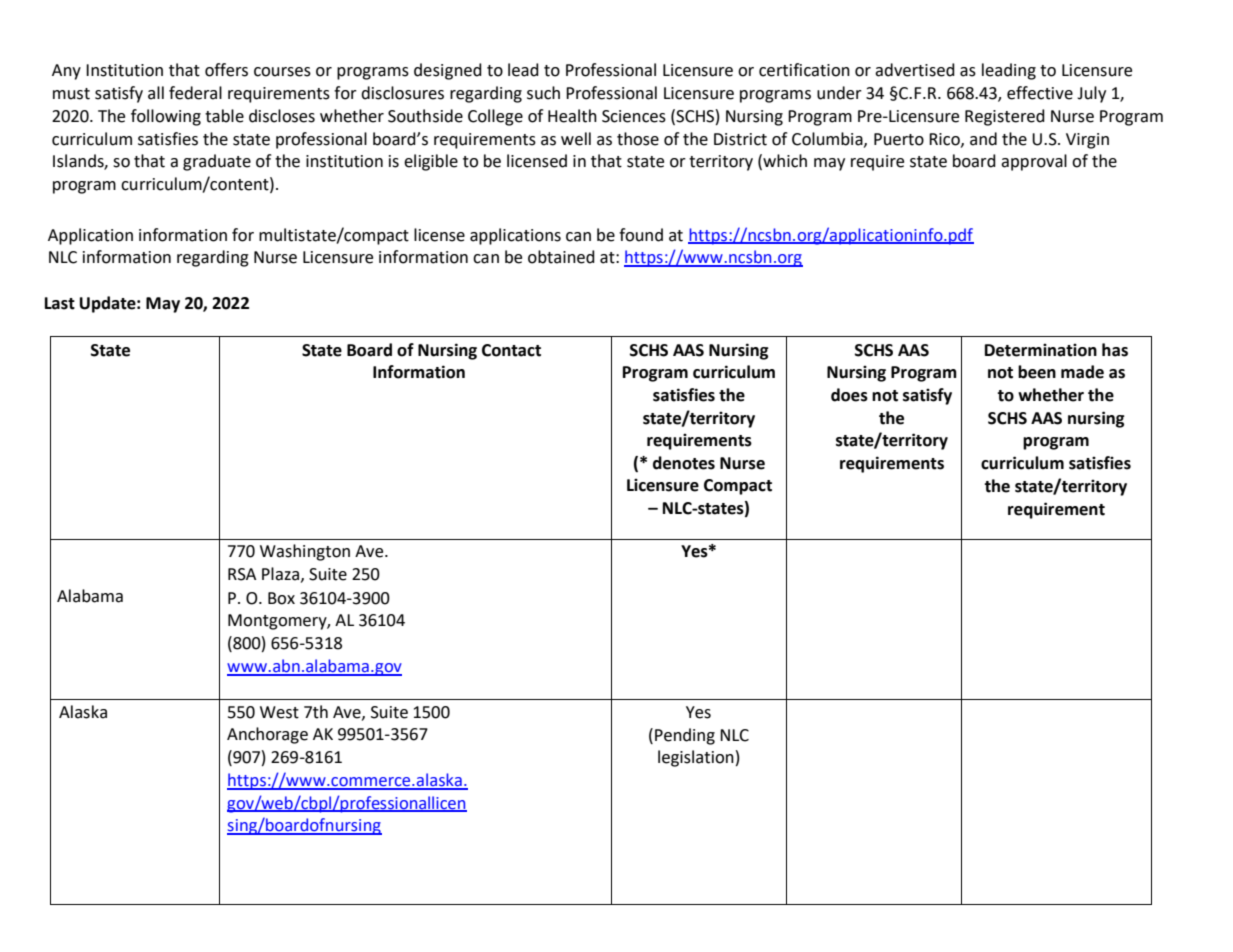 The height and width of the screenshot is (952, 1233). I want to click on Pending, so click(685, 736).
